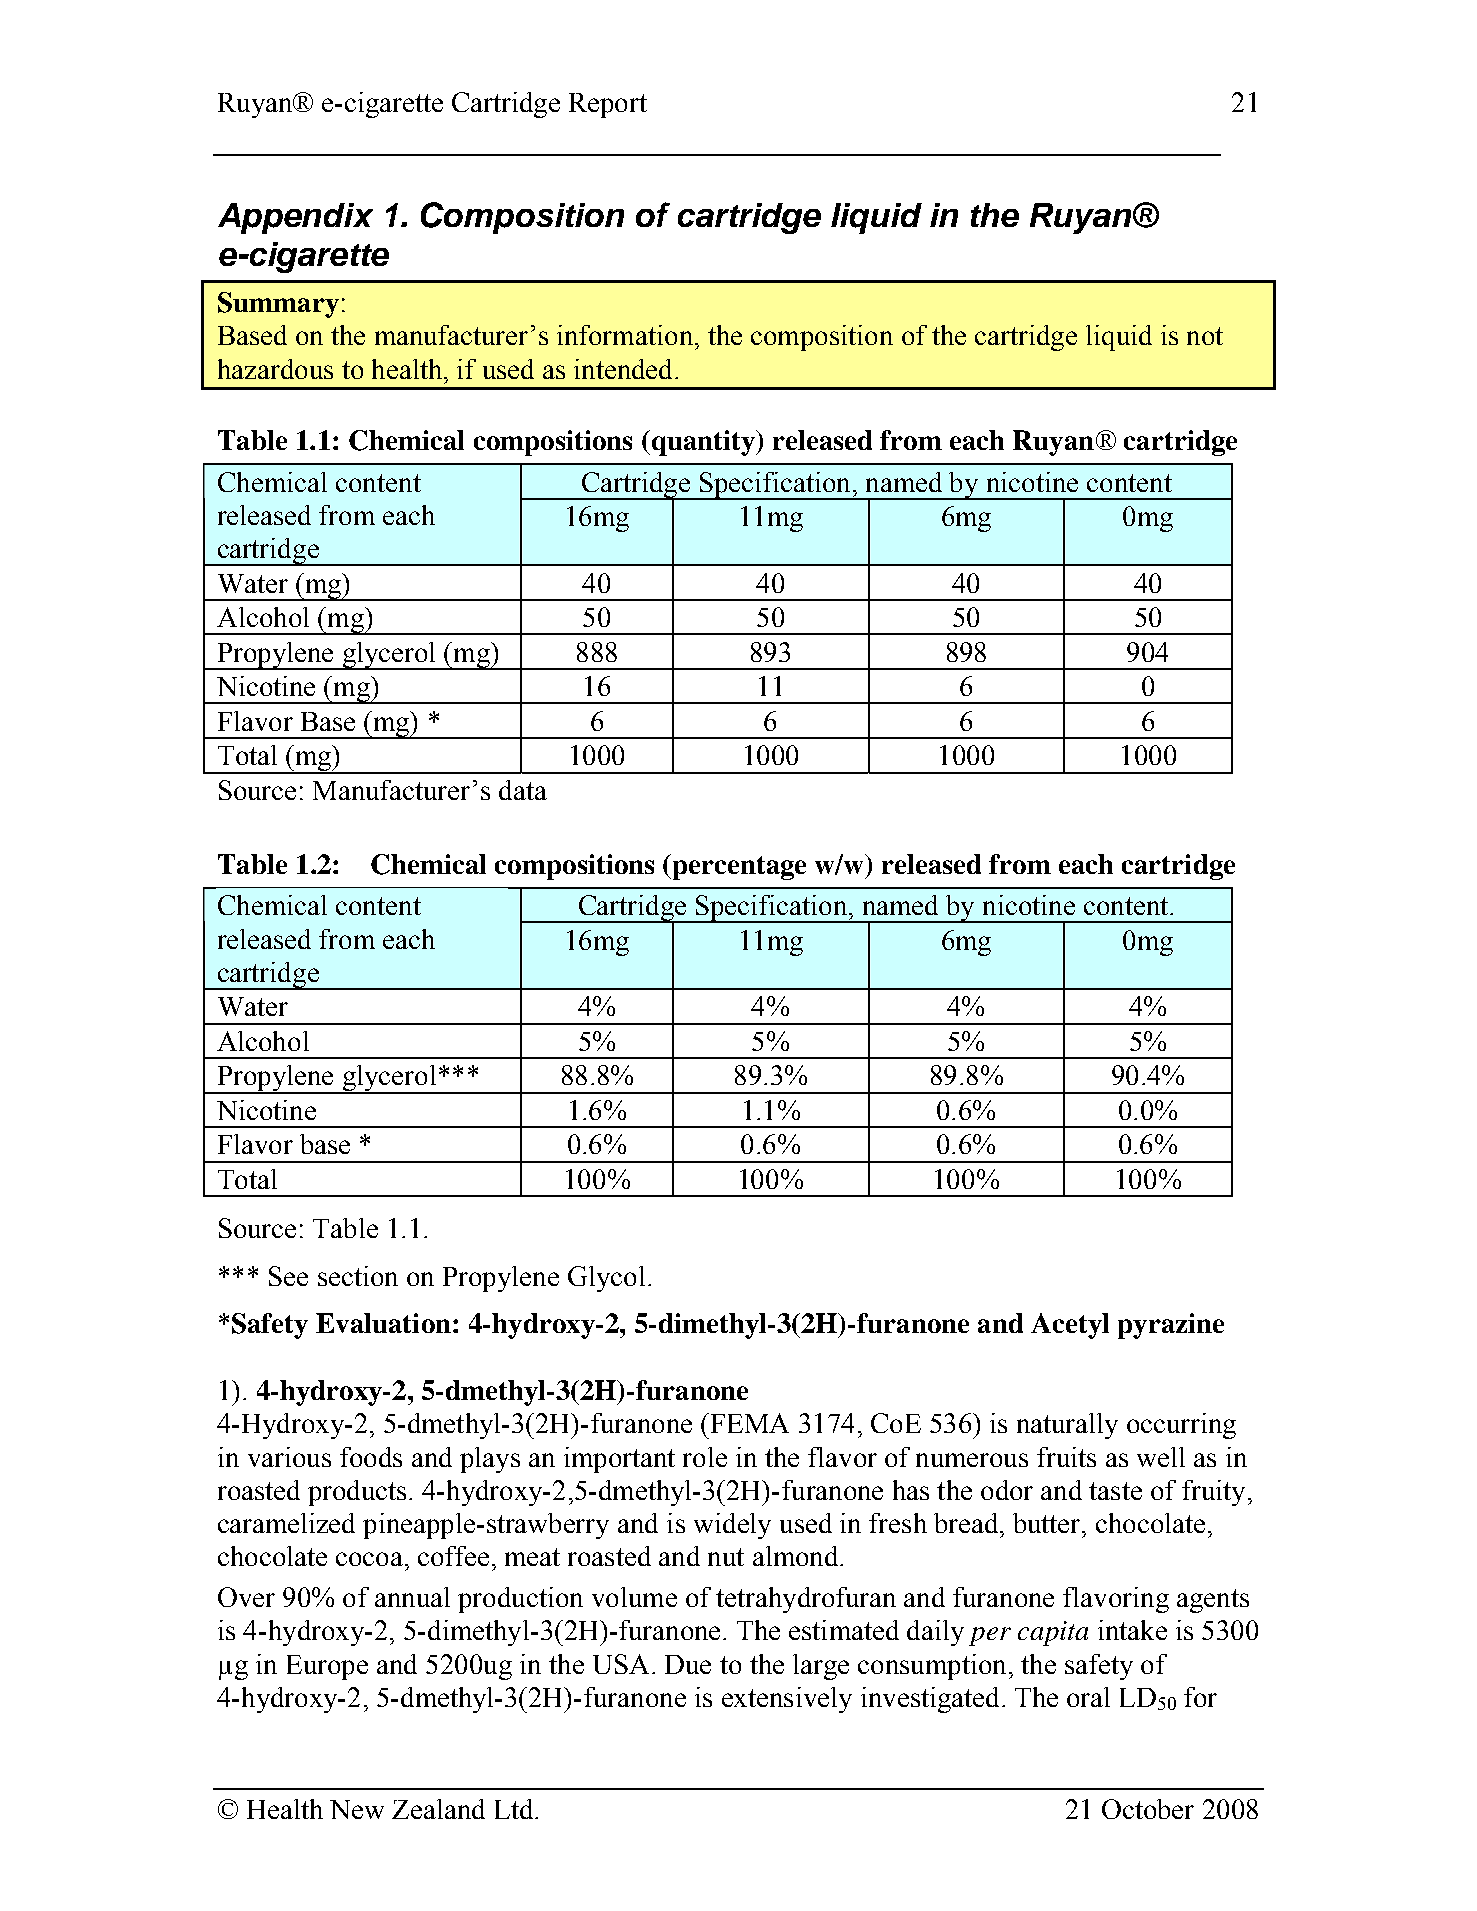 Image resolution: width=1477 pixels, height=1911 pixels. Describe the element at coordinates (787, 1700) in the screenshot. I see `extensively` at that location.
